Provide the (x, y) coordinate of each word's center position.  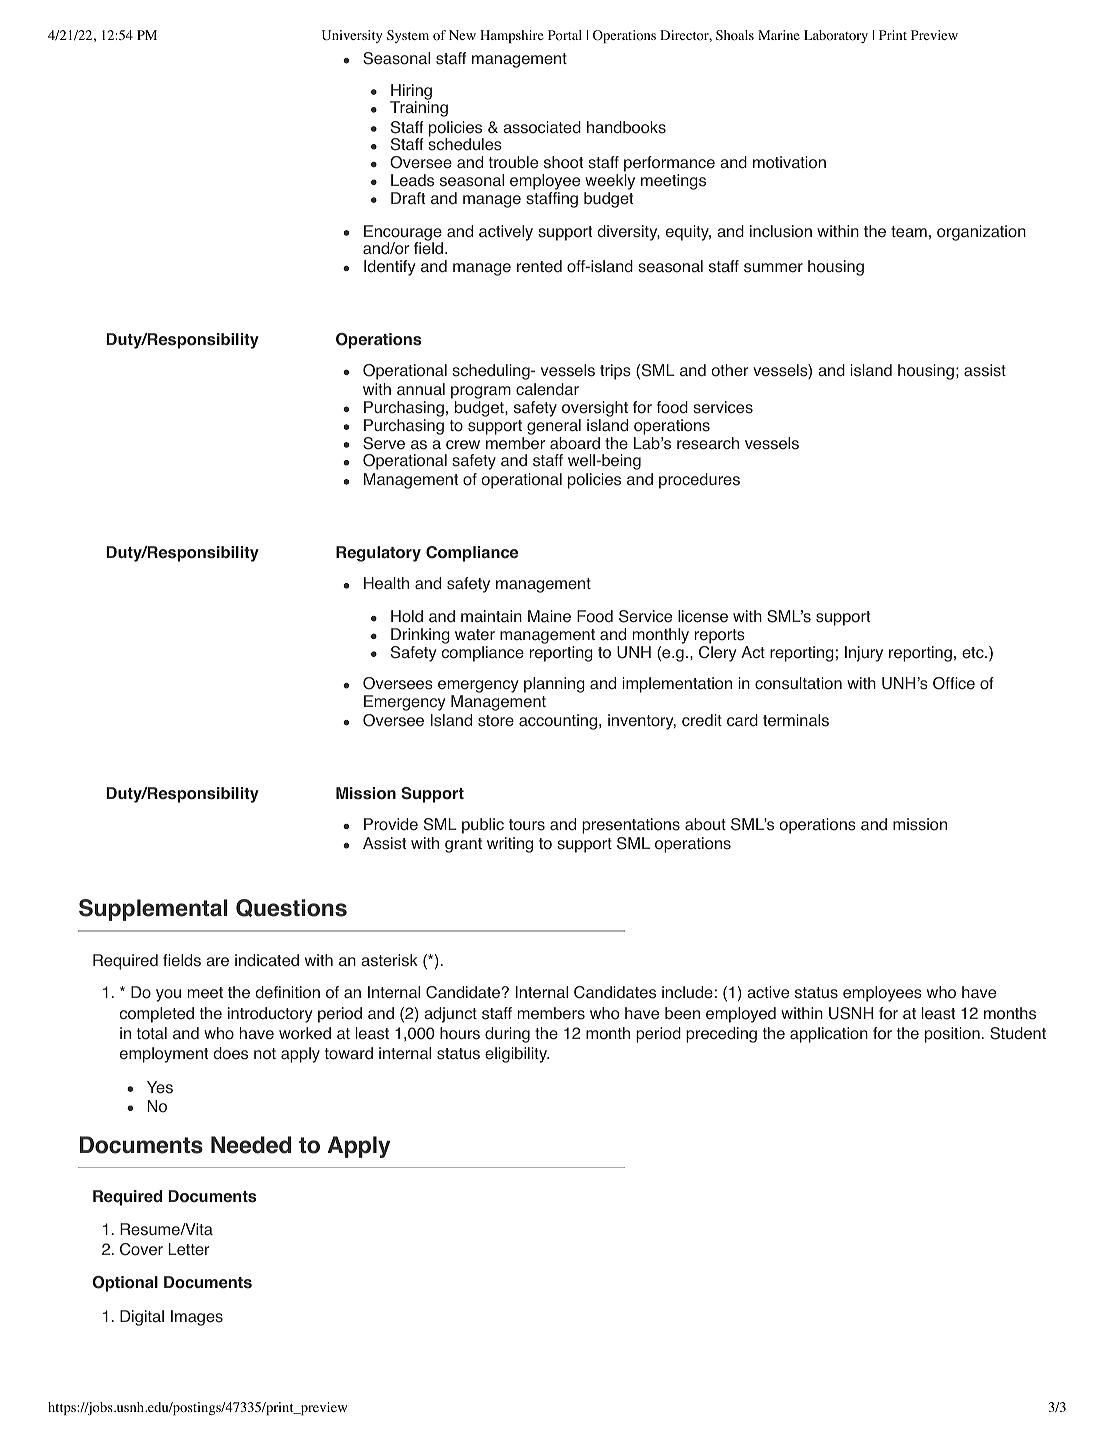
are (217, 962)
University (352, 36)
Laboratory (836, 36)
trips (615, 372)
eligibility (517, 1055)
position (952, 1035)
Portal (565, 35)
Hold (407, 616)
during (507, 1035)
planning (554, 685)
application (829, 1035)
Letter (188, 1249)
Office (954, 683)
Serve (384, 443)
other (729, 370)
